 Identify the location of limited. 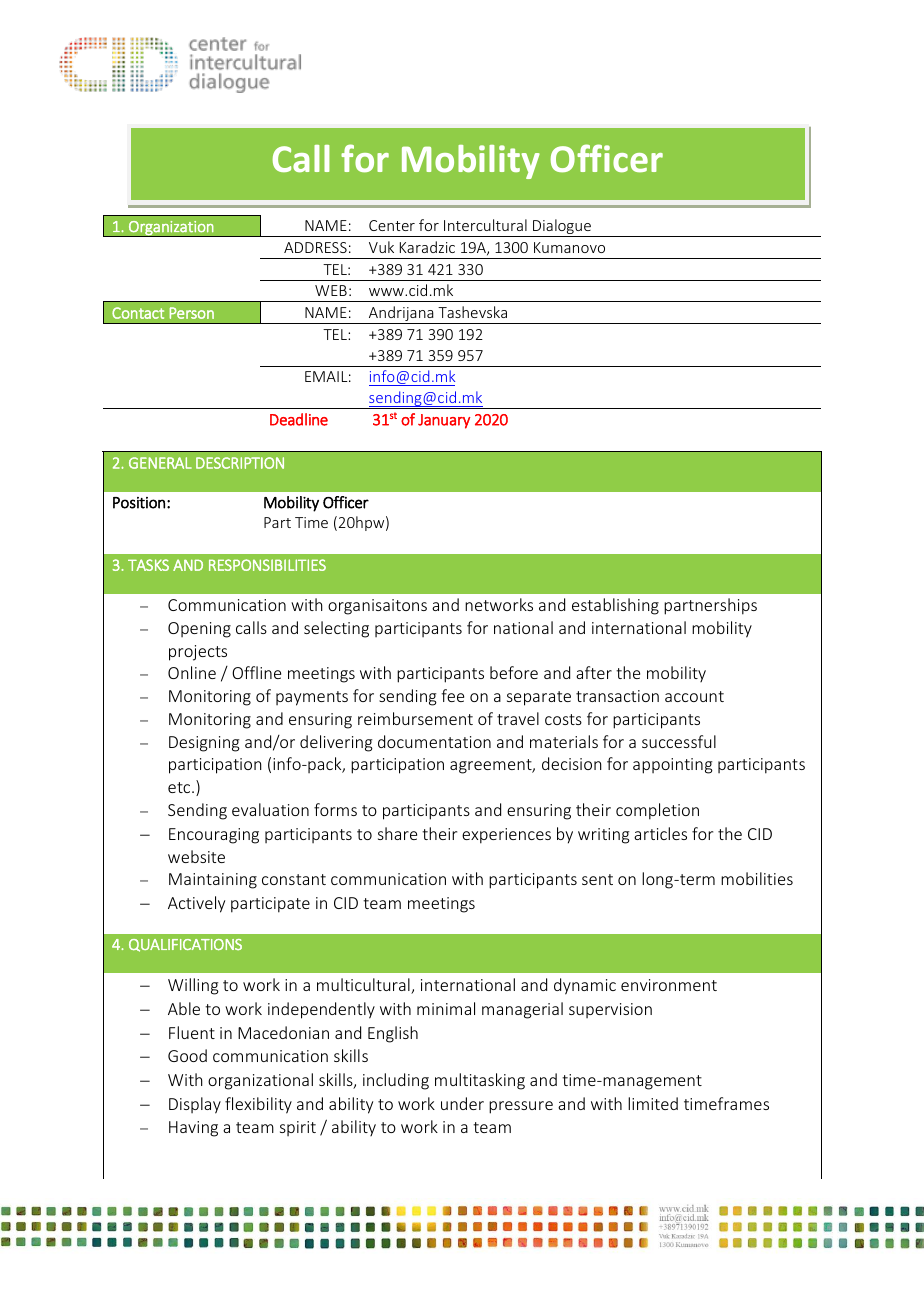
(653, 1103).
